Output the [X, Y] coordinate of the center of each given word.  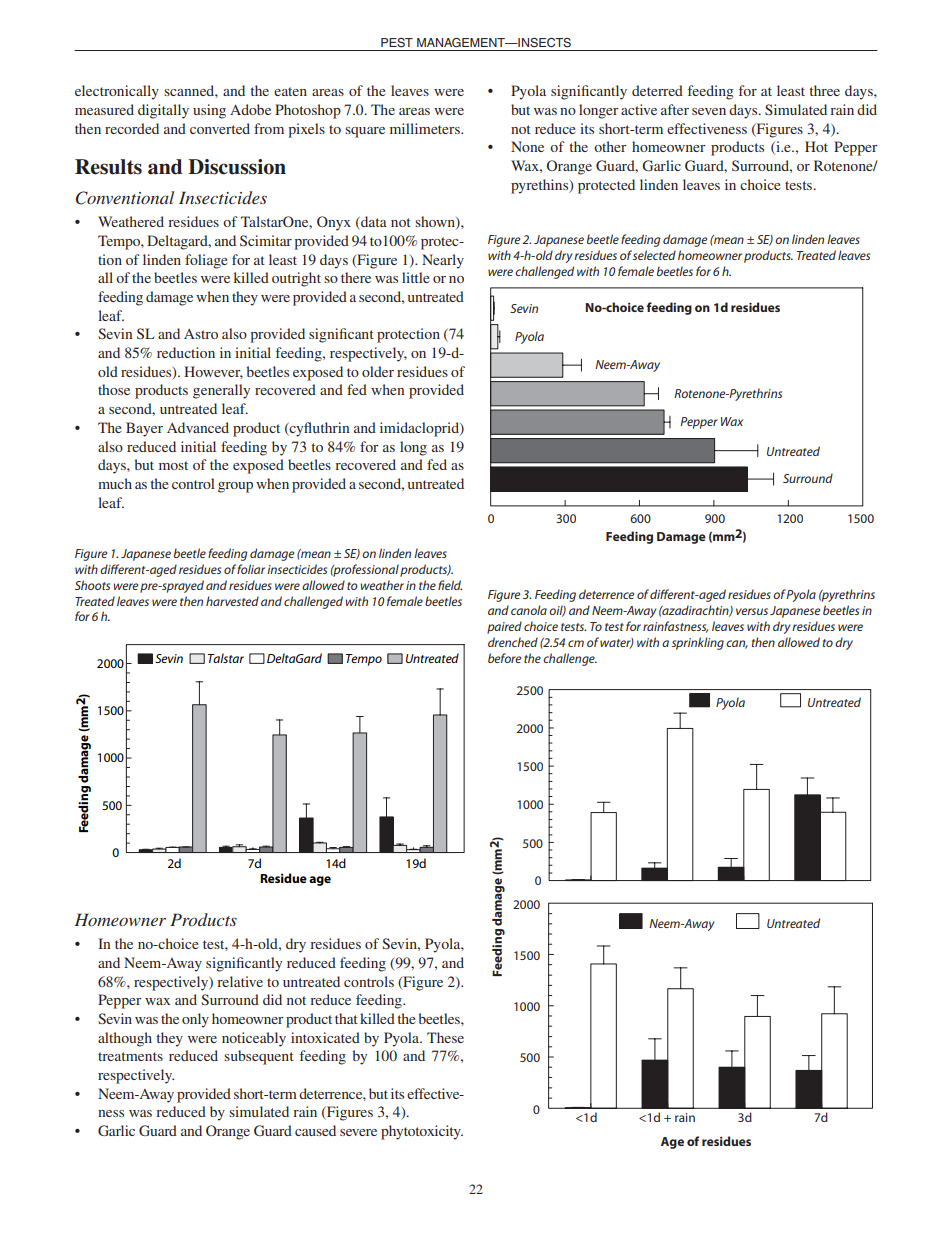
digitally [163, 111]
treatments [130, 1056]
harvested [232, 601]
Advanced [198, 427]
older [378, 371]
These [445, 1037]
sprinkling [698, 643]
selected [654, 255]
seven [709, 111]
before [504, 658]
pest [397, 43]
